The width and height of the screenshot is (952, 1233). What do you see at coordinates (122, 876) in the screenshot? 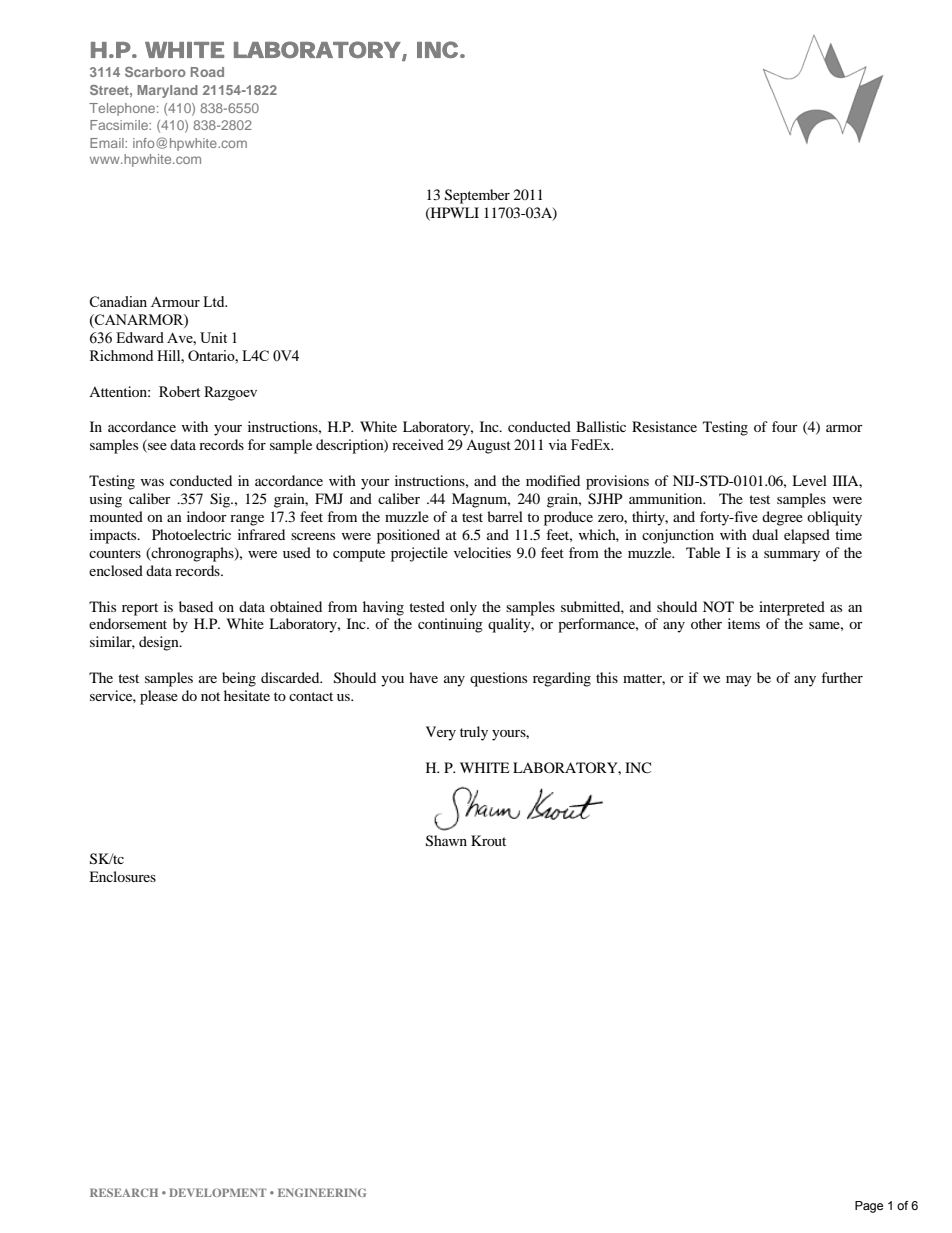
I see `Enclosures` at bounding box center [122, 876].
